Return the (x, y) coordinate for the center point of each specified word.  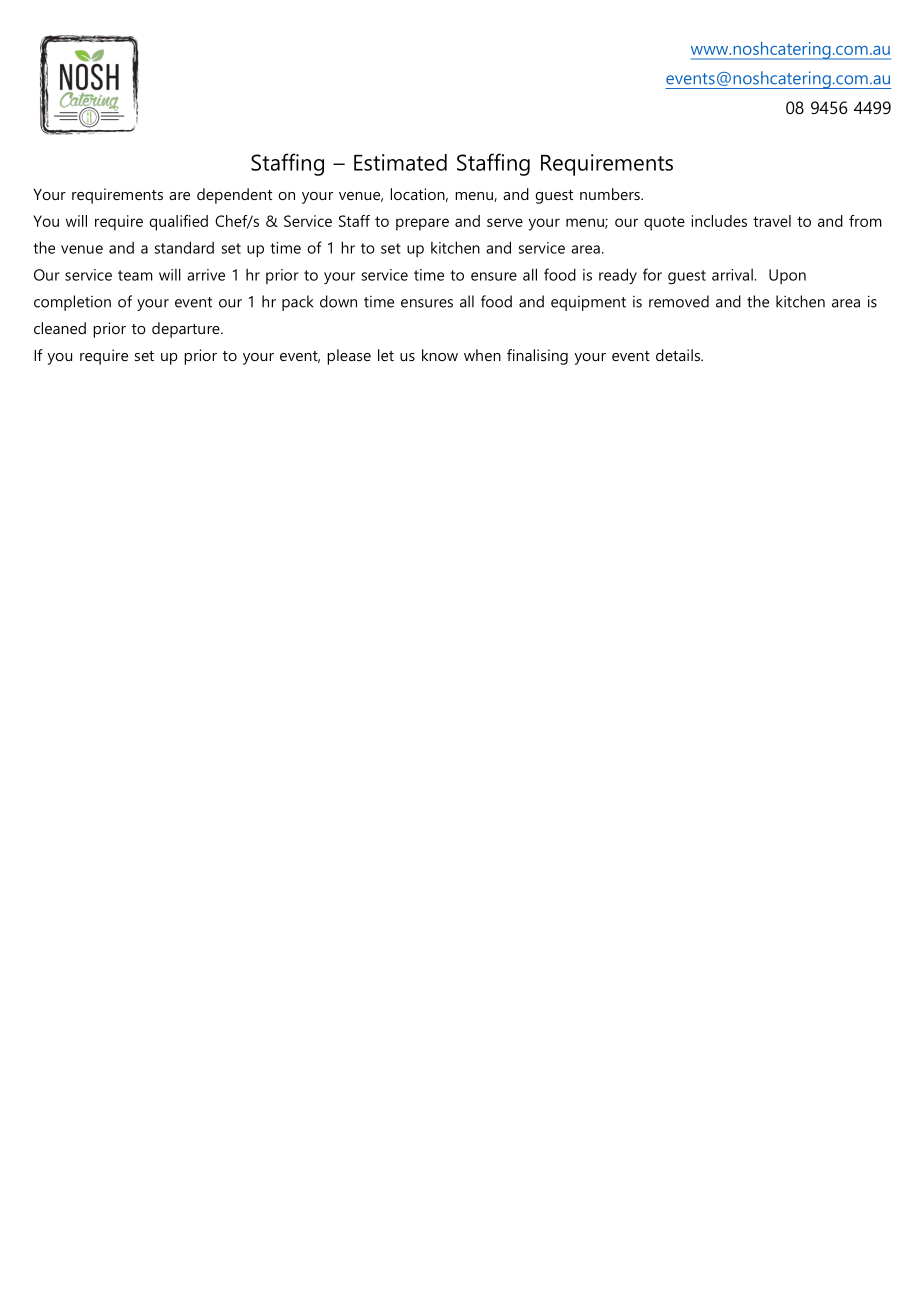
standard (184, 247)
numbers (611, 194)
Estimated (400, 162)
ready (618, 276)
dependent (234, 196)
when (482, 355)
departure (187, 330)
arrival (733, 275)
